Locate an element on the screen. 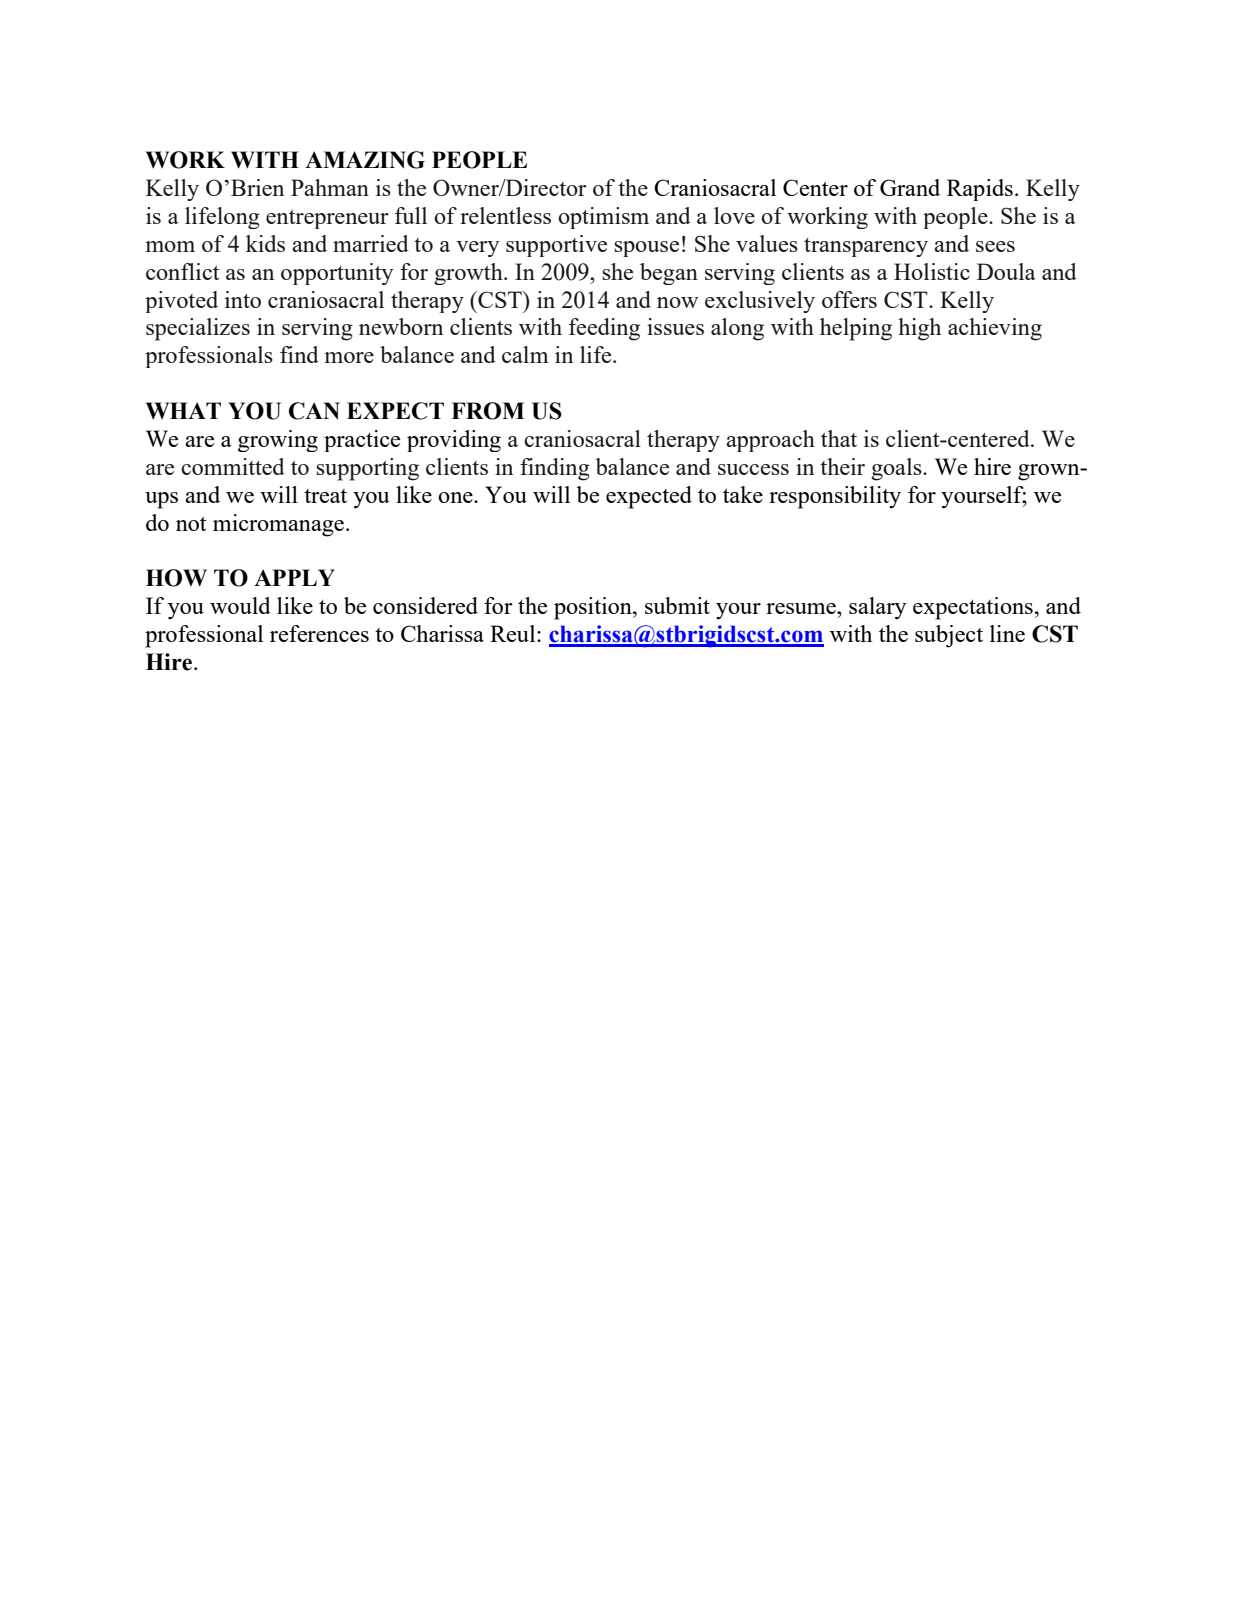 Image resolution: width=1236 pixels, height=1600 pixels. calm is located at coordinates (525, 354).
